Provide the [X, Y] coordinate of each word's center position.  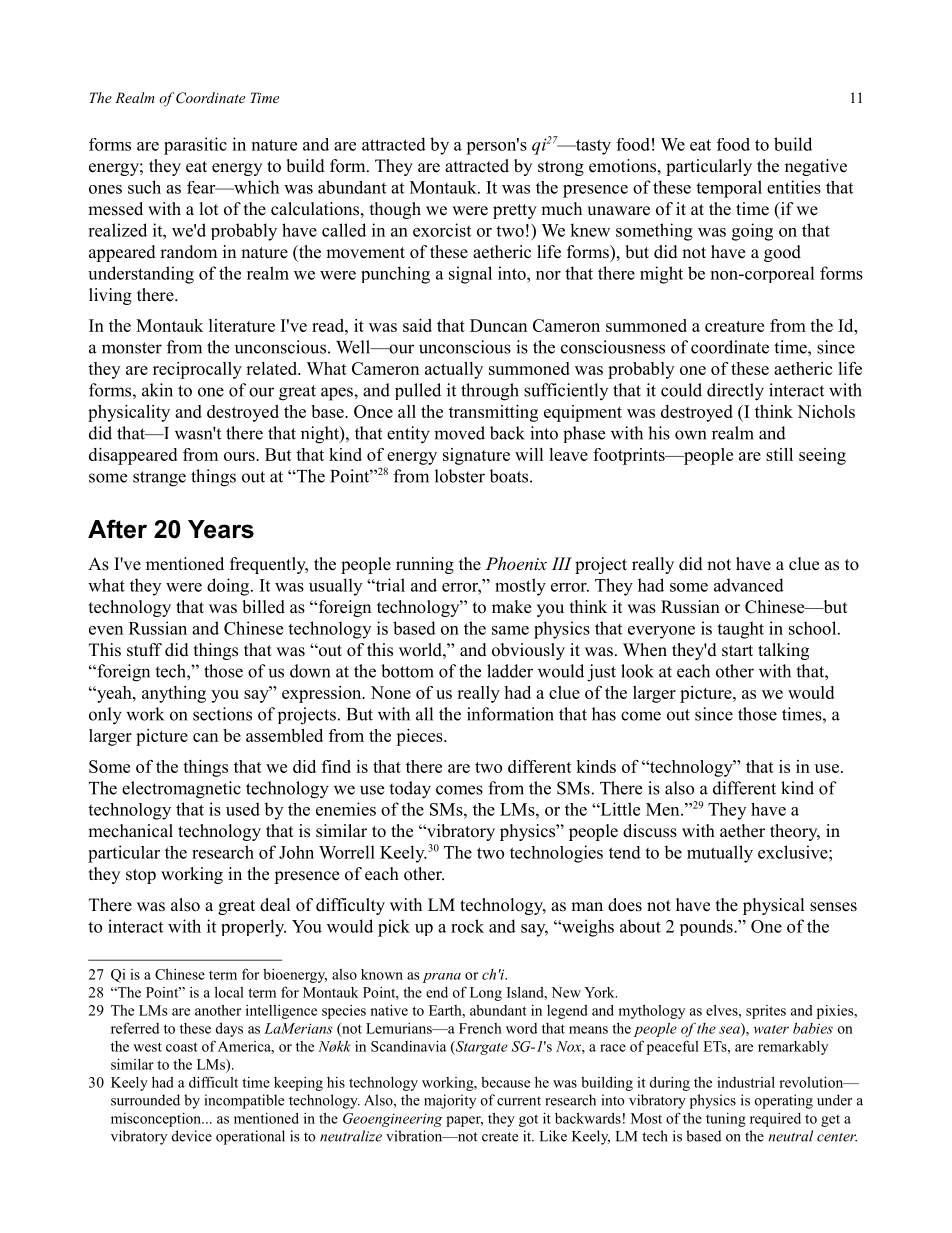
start [737, 651]
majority [450, 1101]
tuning [726, 1120]
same [510, 630]
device [192, 1136]
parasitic [195, 146]
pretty [515, 211]
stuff [144, 650]
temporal [729, 189]
